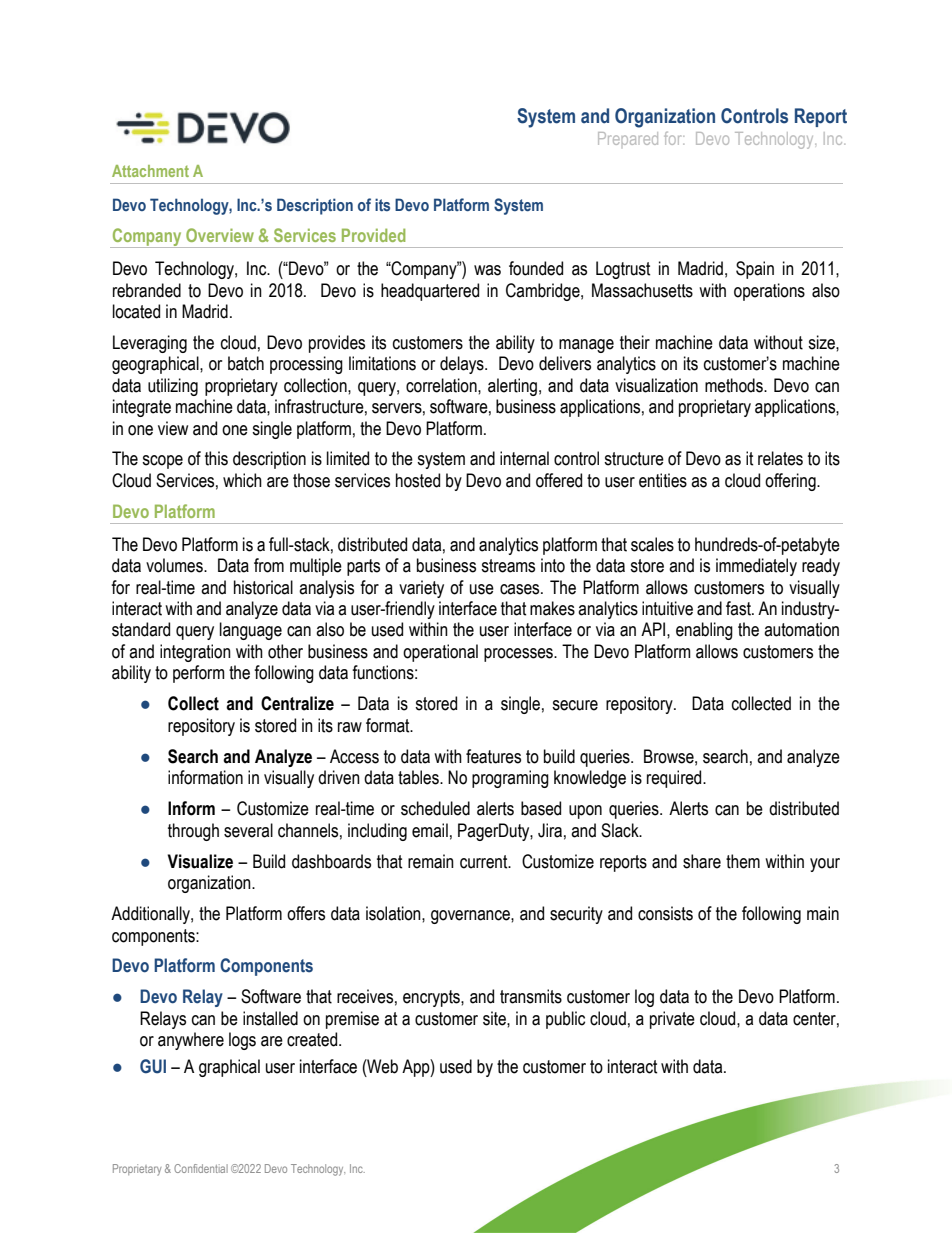 The image size is (952, 1233). What do you see at coordinates (743, 861) in the screenshot?
I see `them` at bounding box center [743, 861].
